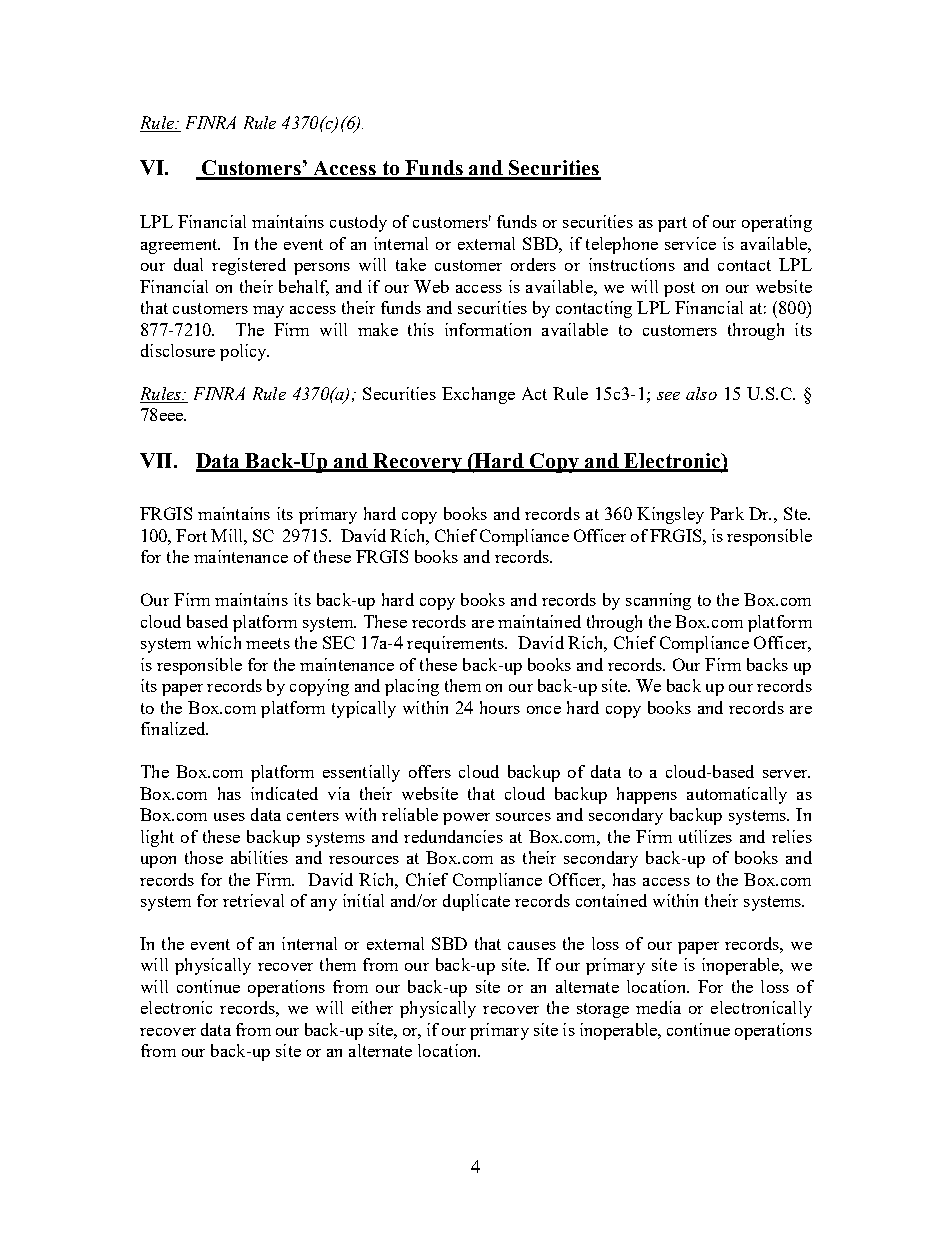 This screenshot has width=952, height=1233. Describe the element at coordinates (533, 264) in the screenshot. I see `orders` at that location.
